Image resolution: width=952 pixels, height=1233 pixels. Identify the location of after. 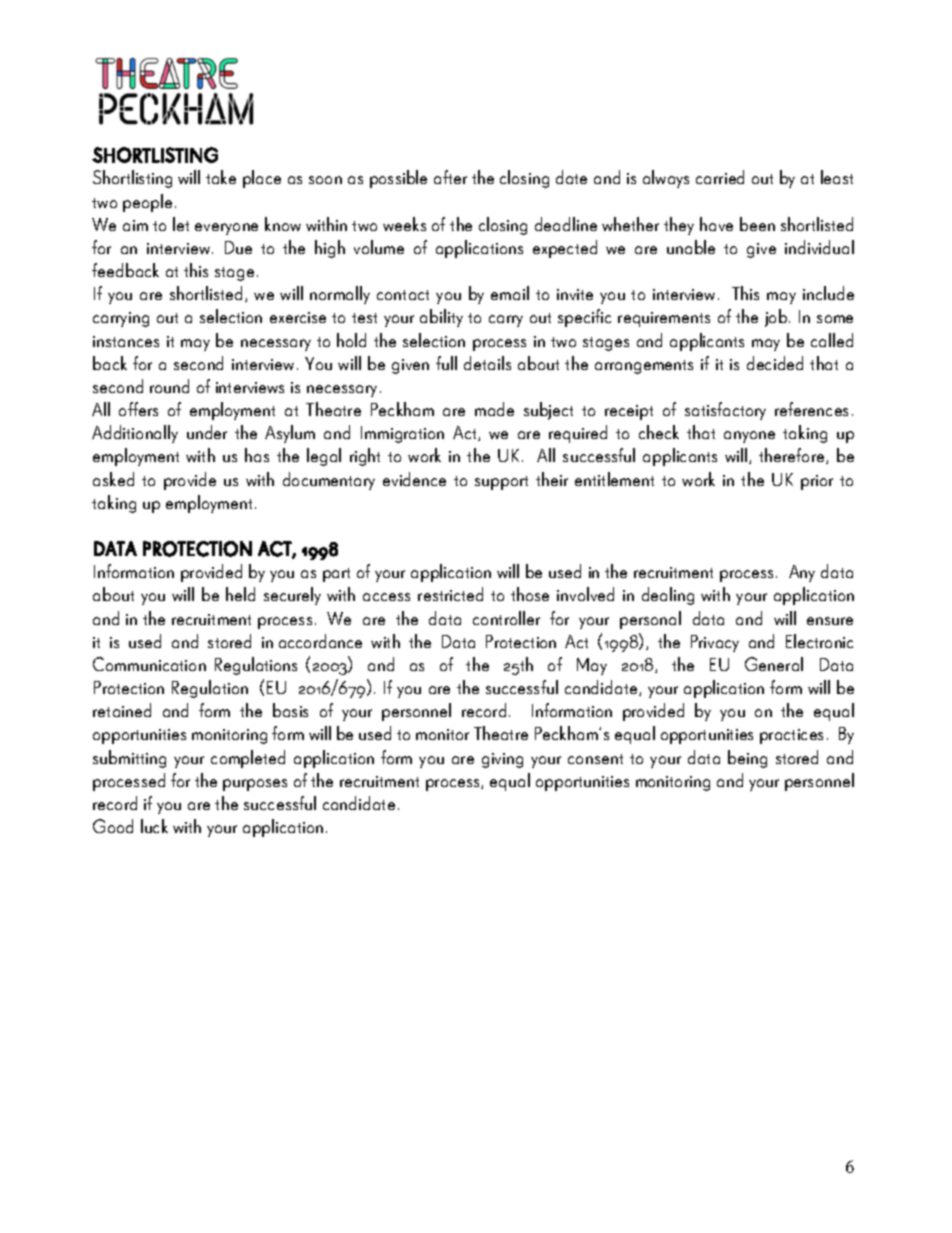
(450, 177).
